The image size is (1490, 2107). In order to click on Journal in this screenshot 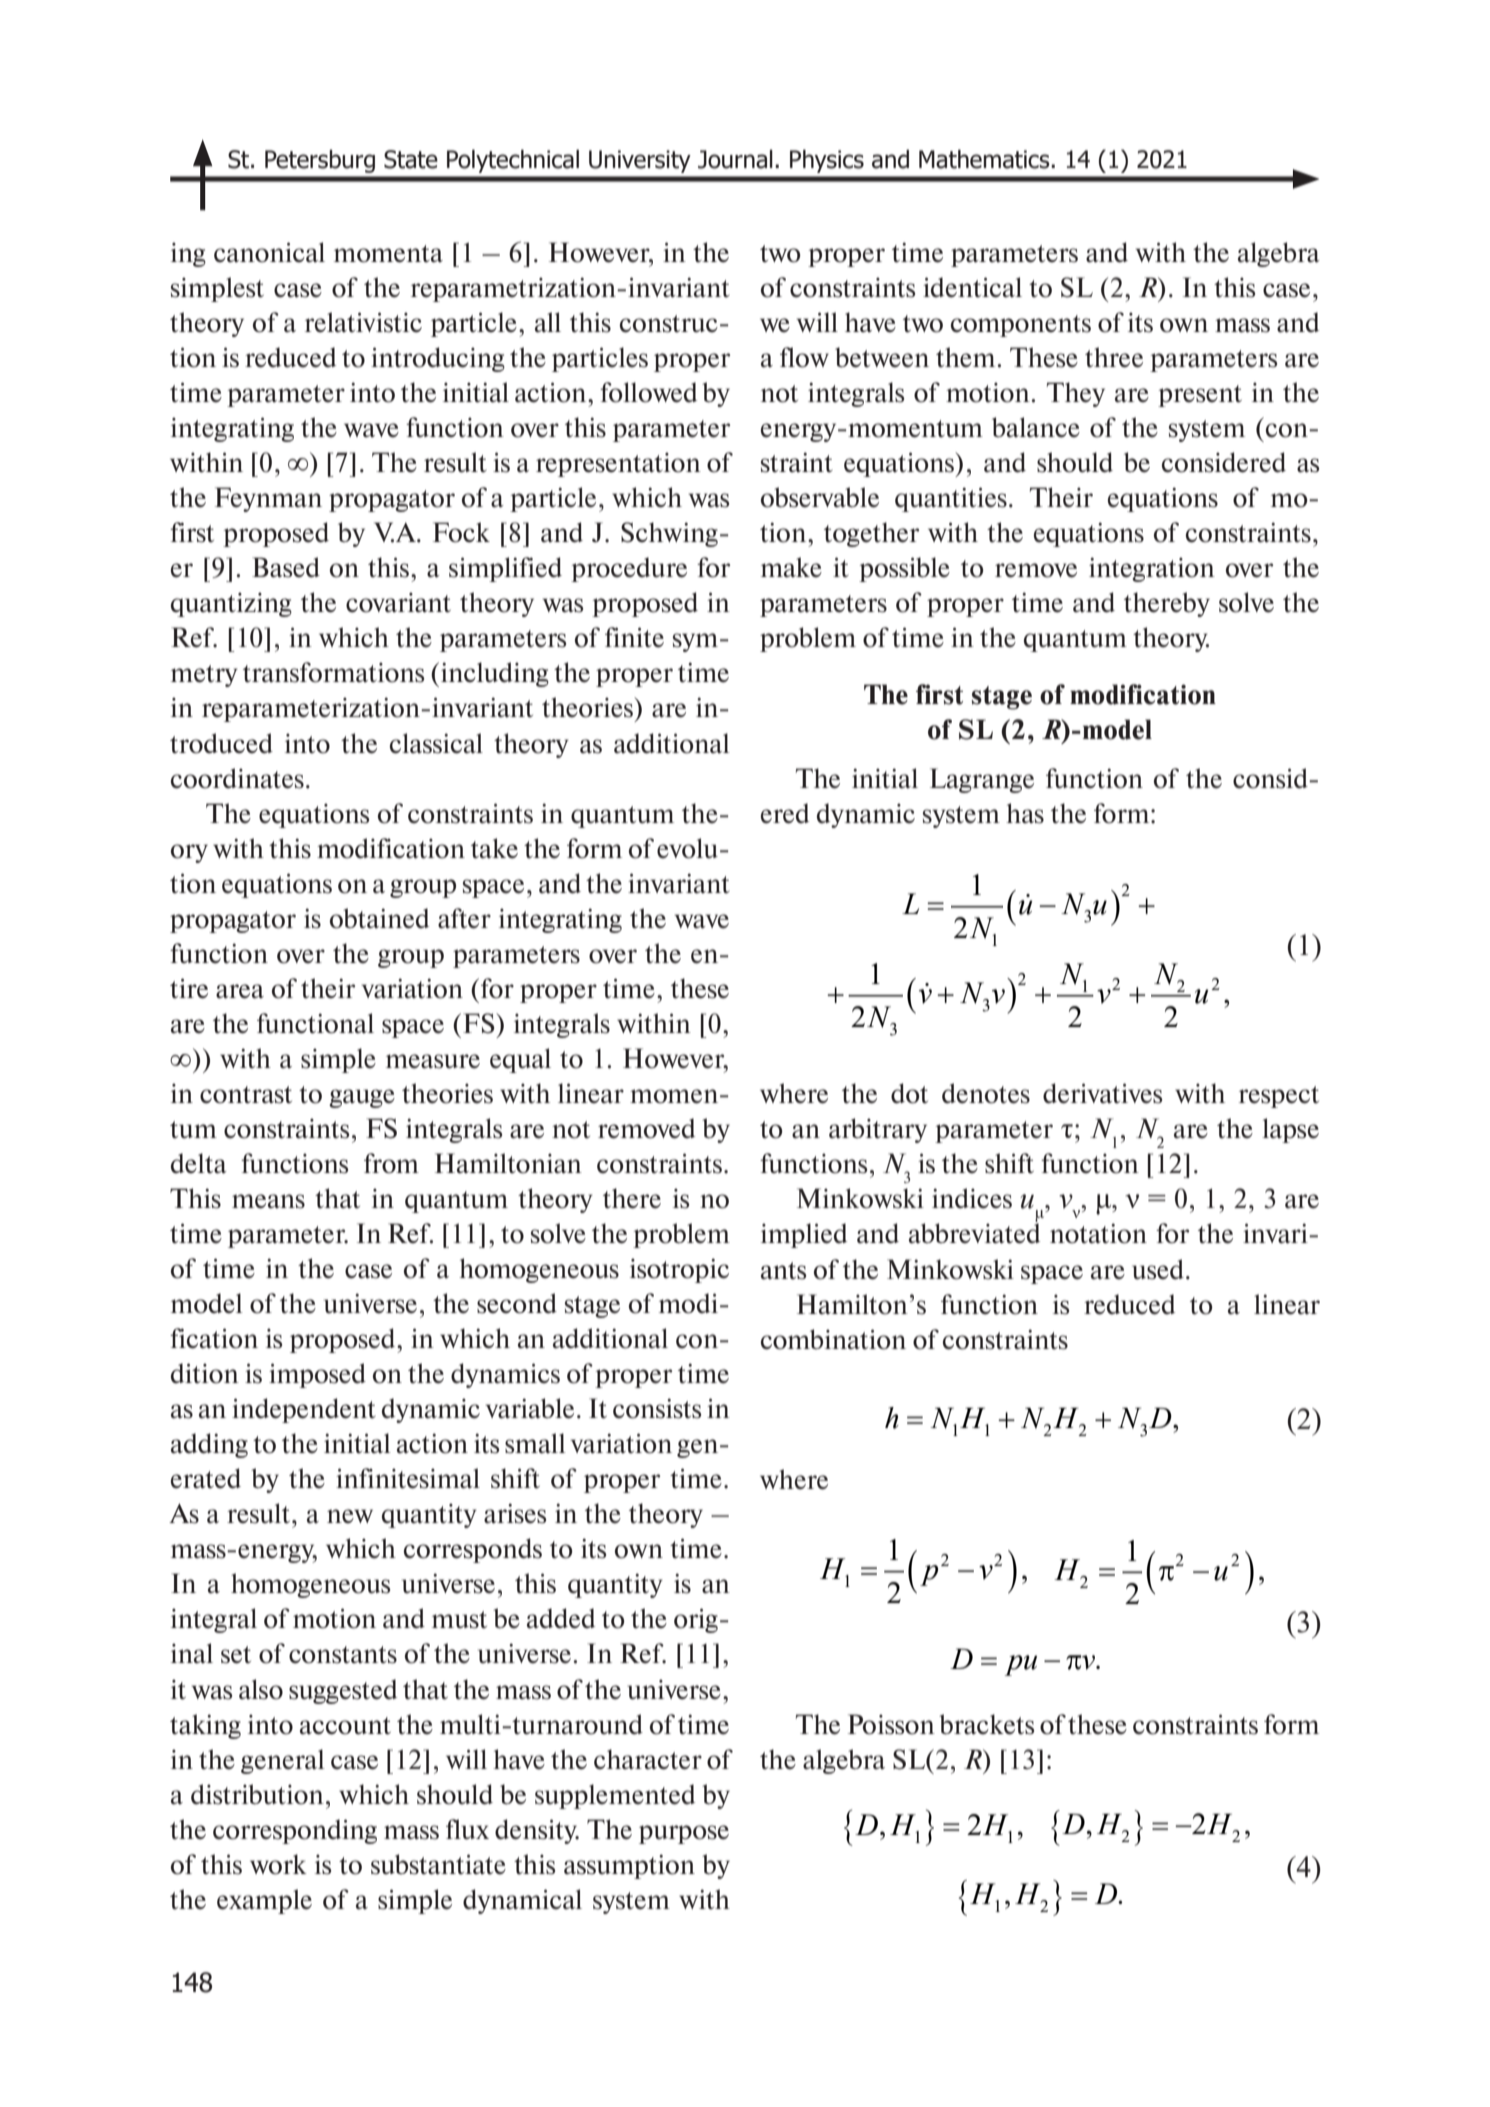, I will do `click(735, 159)`.
